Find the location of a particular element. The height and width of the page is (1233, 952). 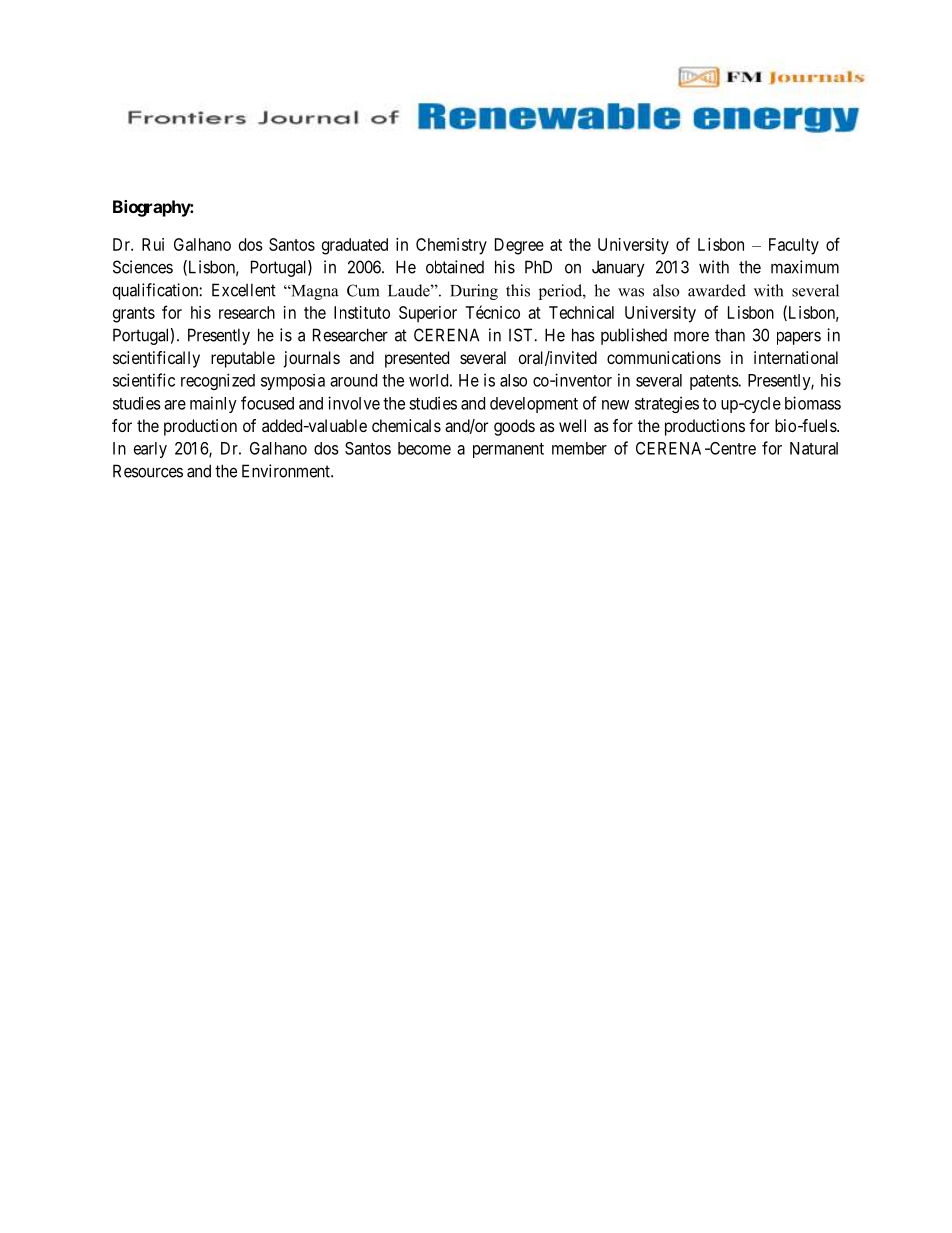

around is located at coordinates (353, 380).
